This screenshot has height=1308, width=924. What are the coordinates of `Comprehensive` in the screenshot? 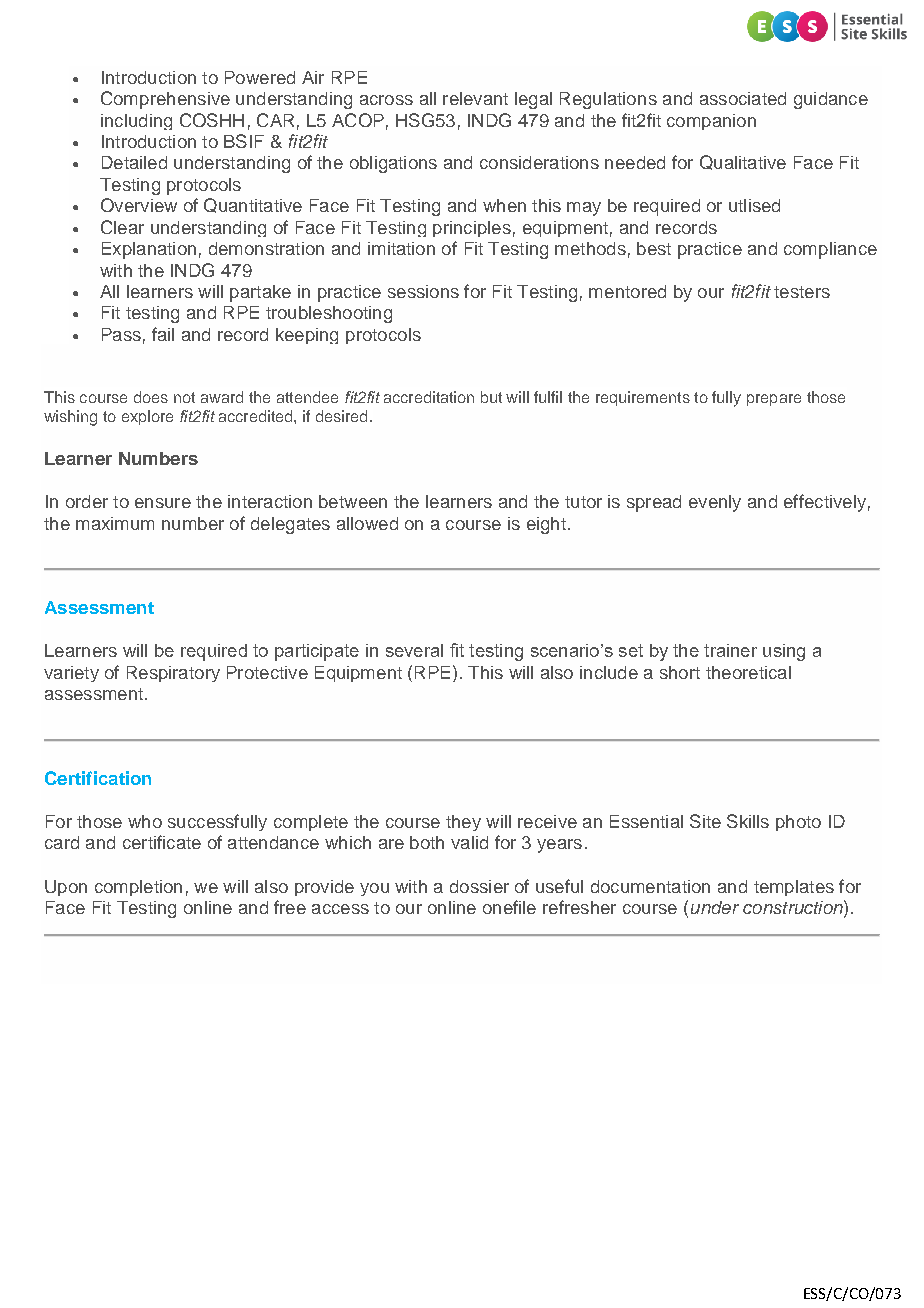 It's located at (165, 100).
